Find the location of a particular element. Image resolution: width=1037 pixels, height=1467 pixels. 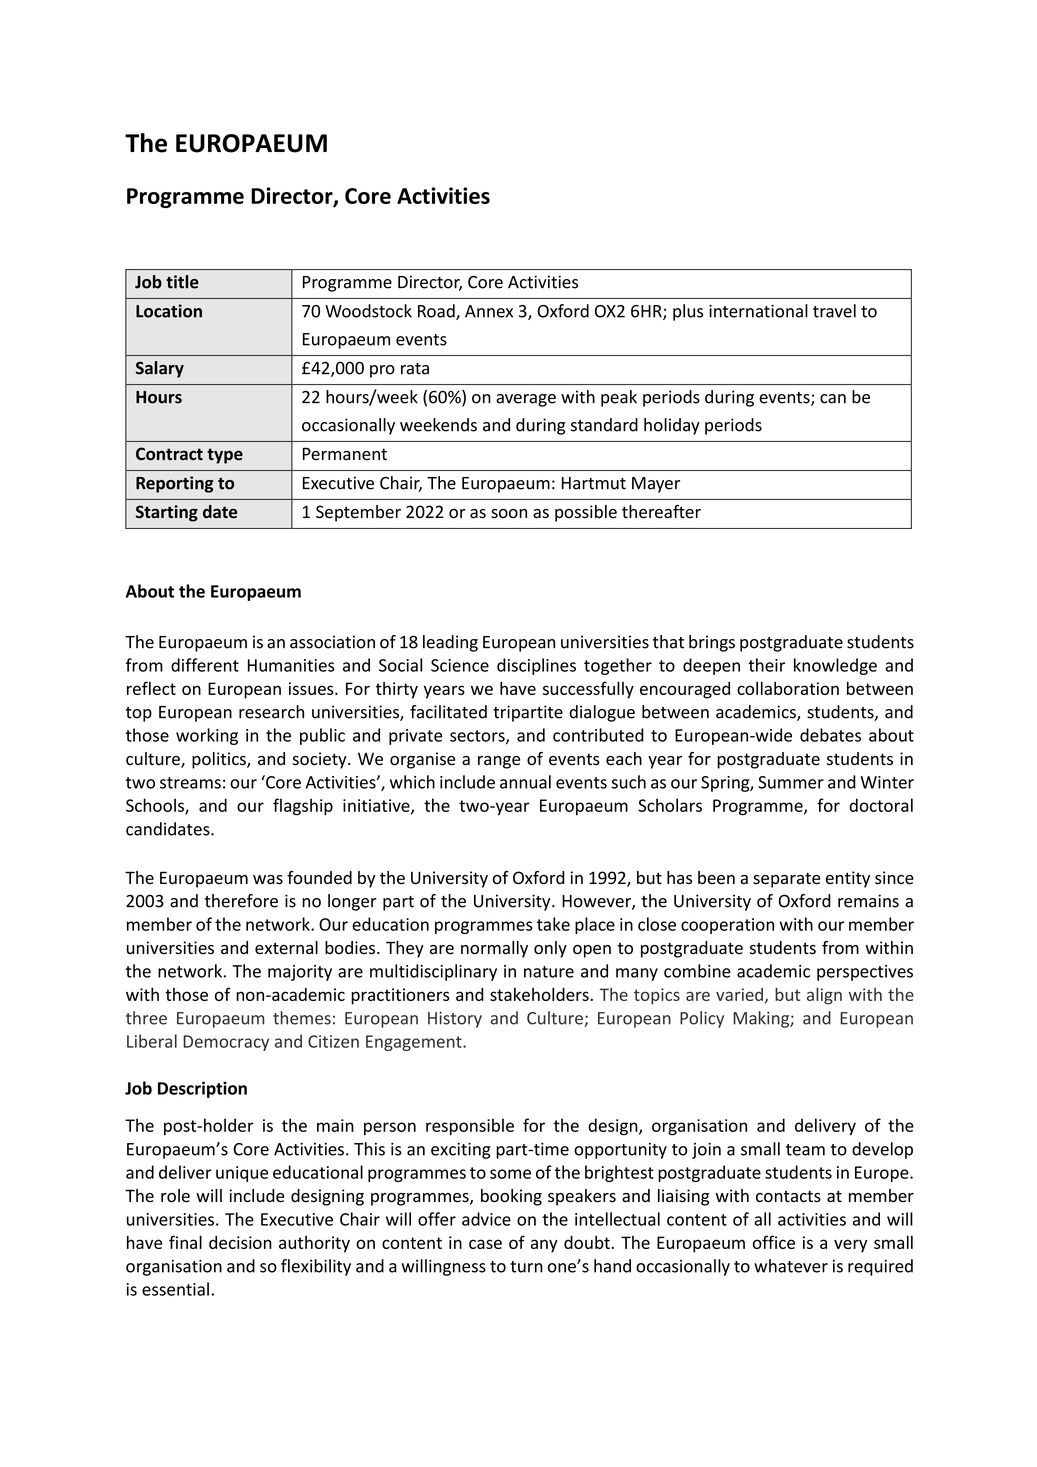

normally is located at coordinates (494, 949).
